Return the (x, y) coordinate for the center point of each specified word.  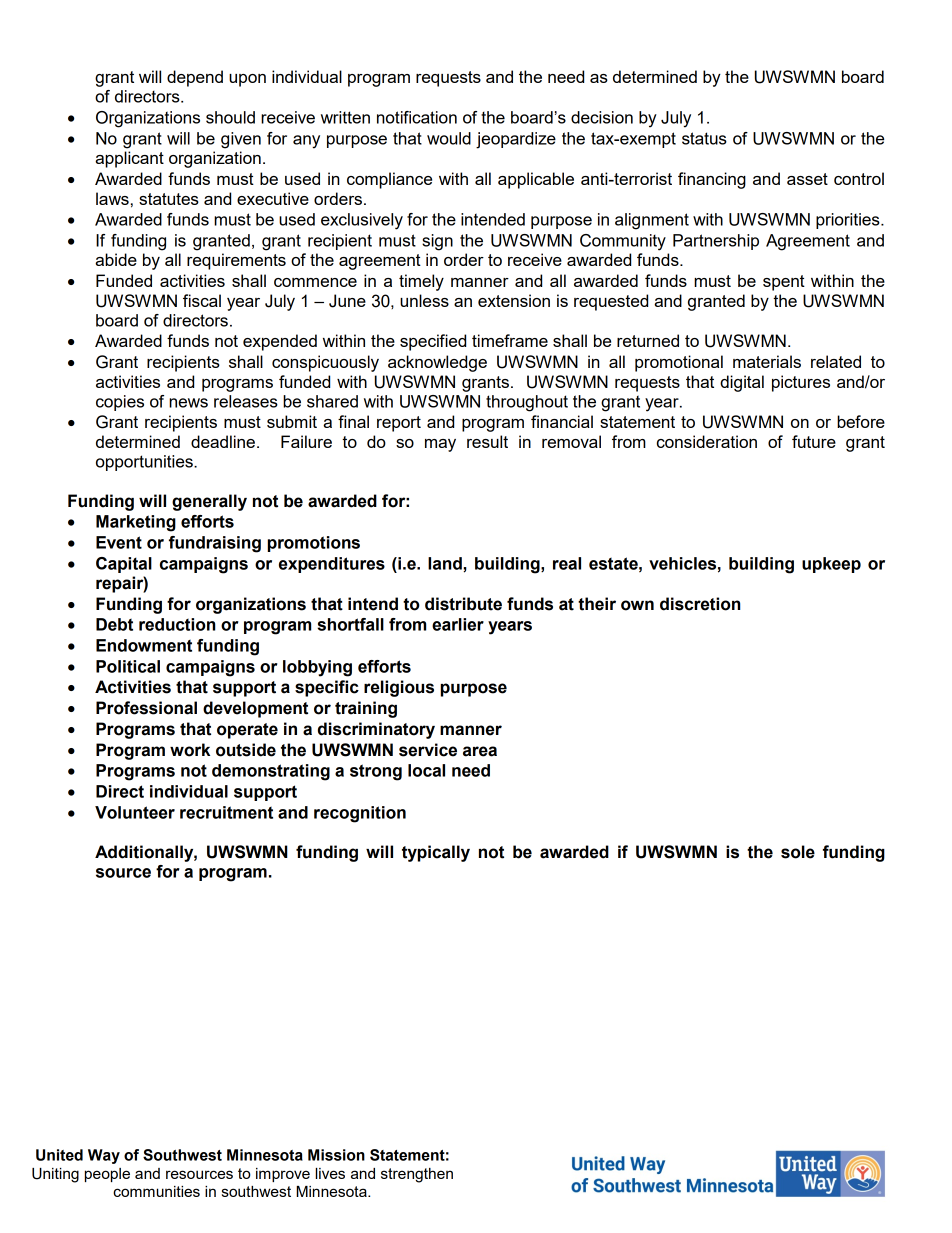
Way (104, 1156)
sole (798, 852)
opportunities (145, 463)
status (704, 138)
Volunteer (135, 812)
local (426, 770)
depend (195, 78)
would (449, 138)
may (440, 445)
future (814, 441)
